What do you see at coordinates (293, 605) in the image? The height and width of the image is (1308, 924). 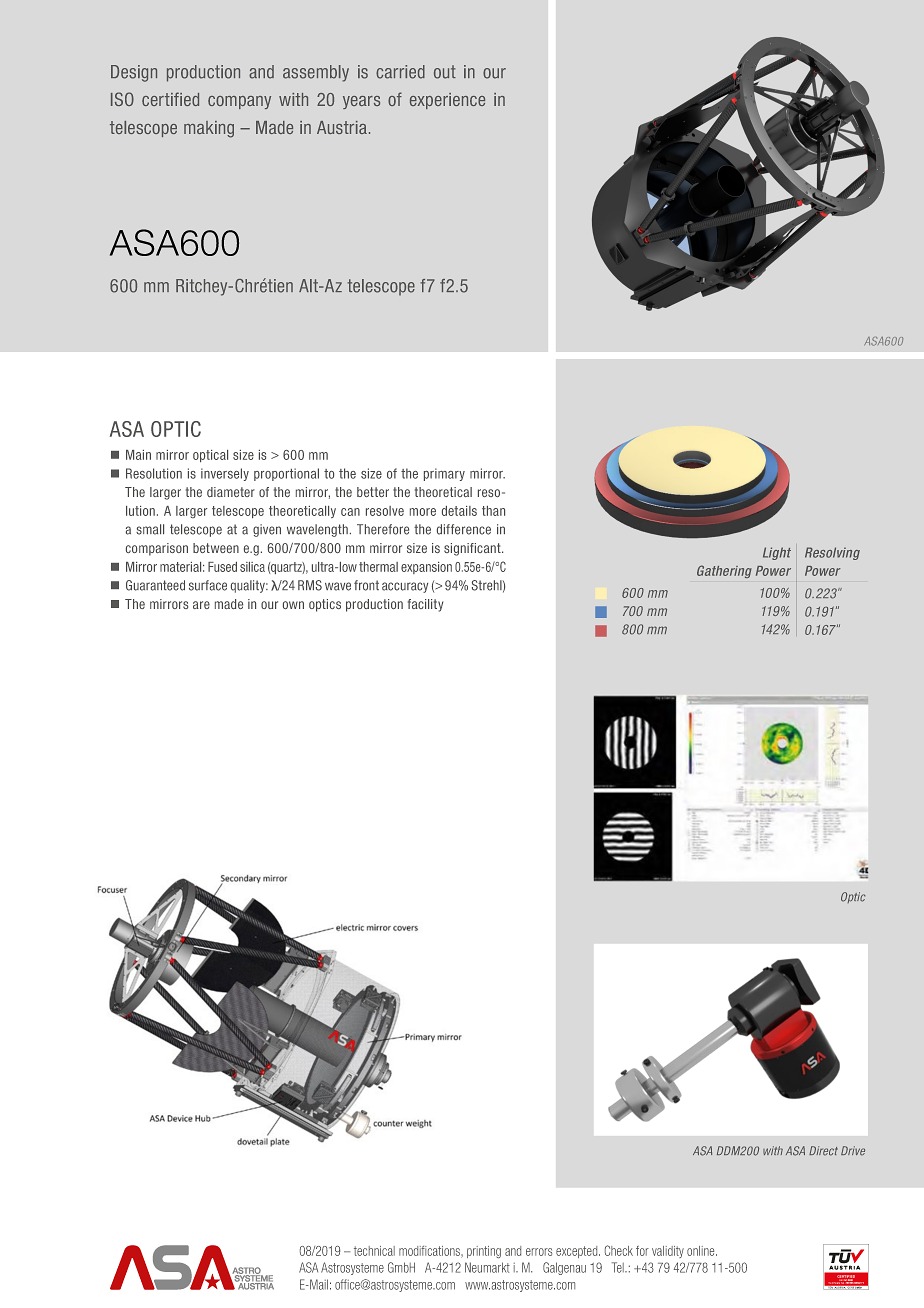 I see `own` at bounding box center [293, 605].
